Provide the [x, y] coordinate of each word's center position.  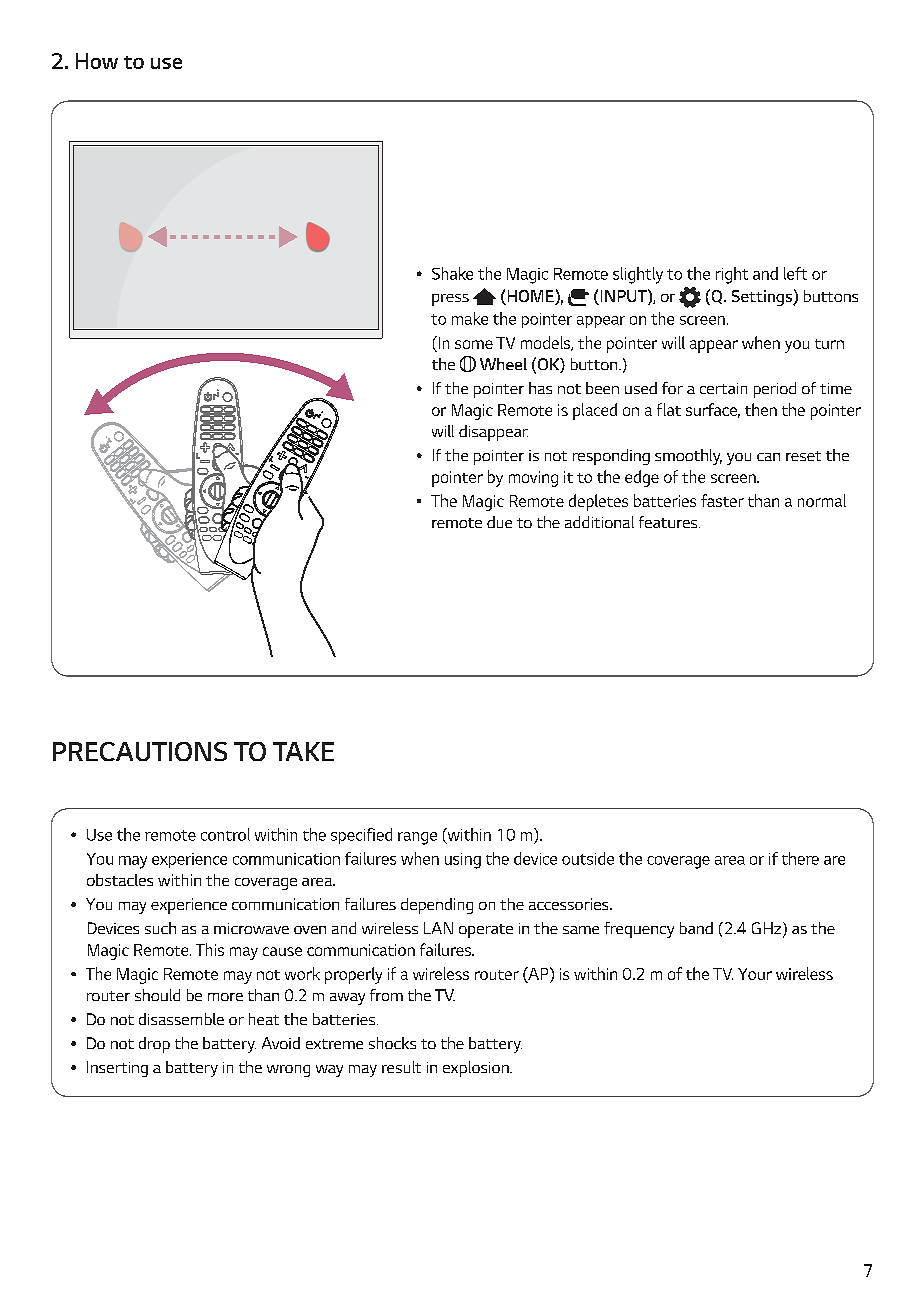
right [732, 275]
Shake [452, 273]
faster [722, 500]
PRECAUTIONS [140, 751]
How [97, 61]
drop [154, 1045]
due [499, 522]
